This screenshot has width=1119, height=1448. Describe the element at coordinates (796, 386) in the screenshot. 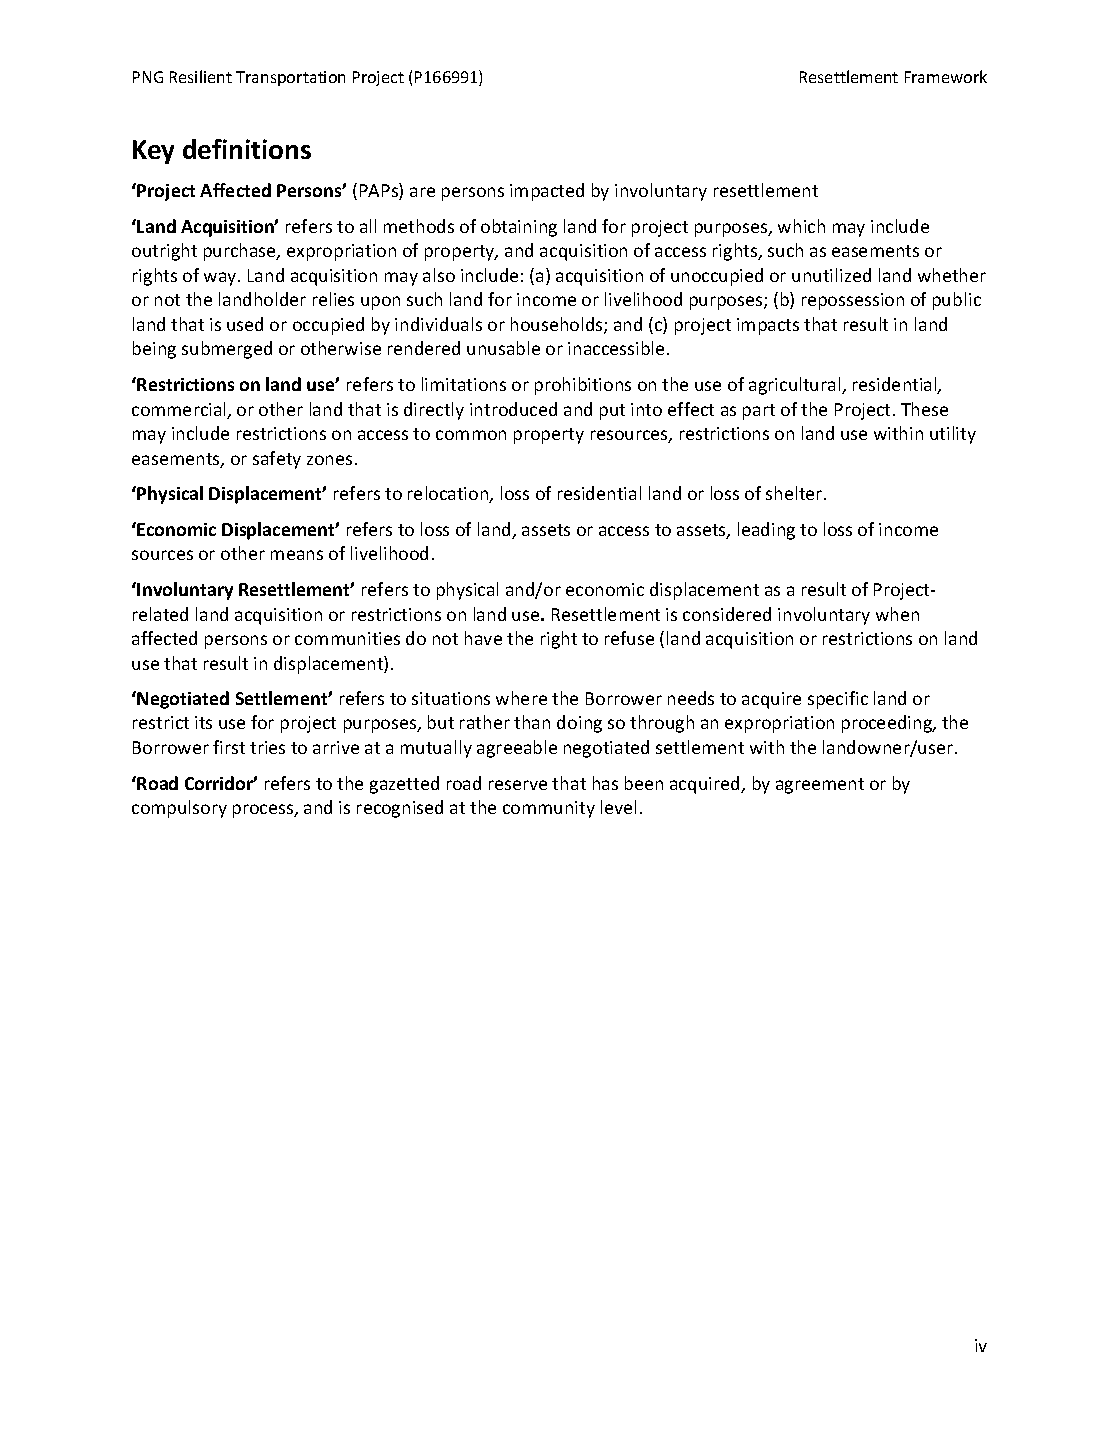

I see `agricultural` at that location.
